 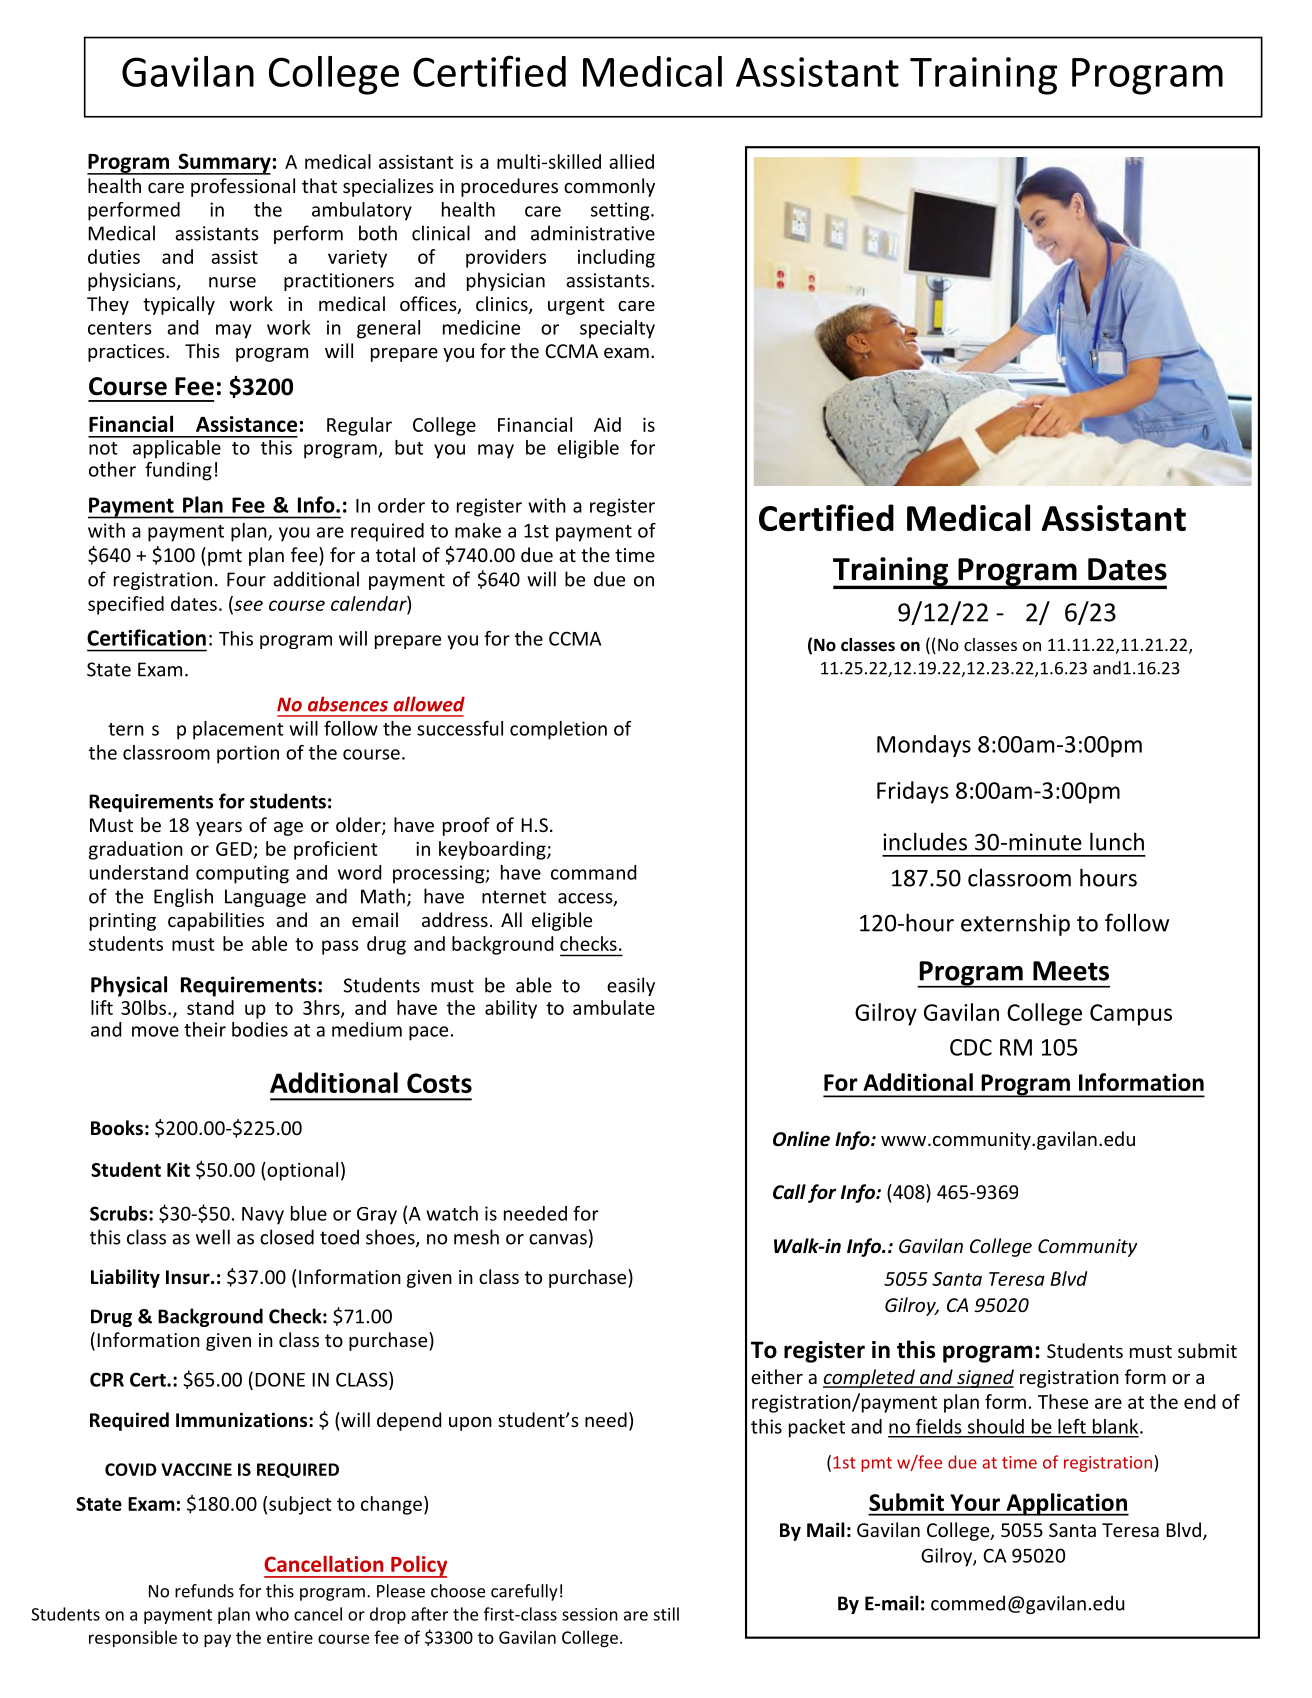 What do you see at coordinates (621, 211) in the screenshot?
I see `setting` at bounding box center [621, 211].
